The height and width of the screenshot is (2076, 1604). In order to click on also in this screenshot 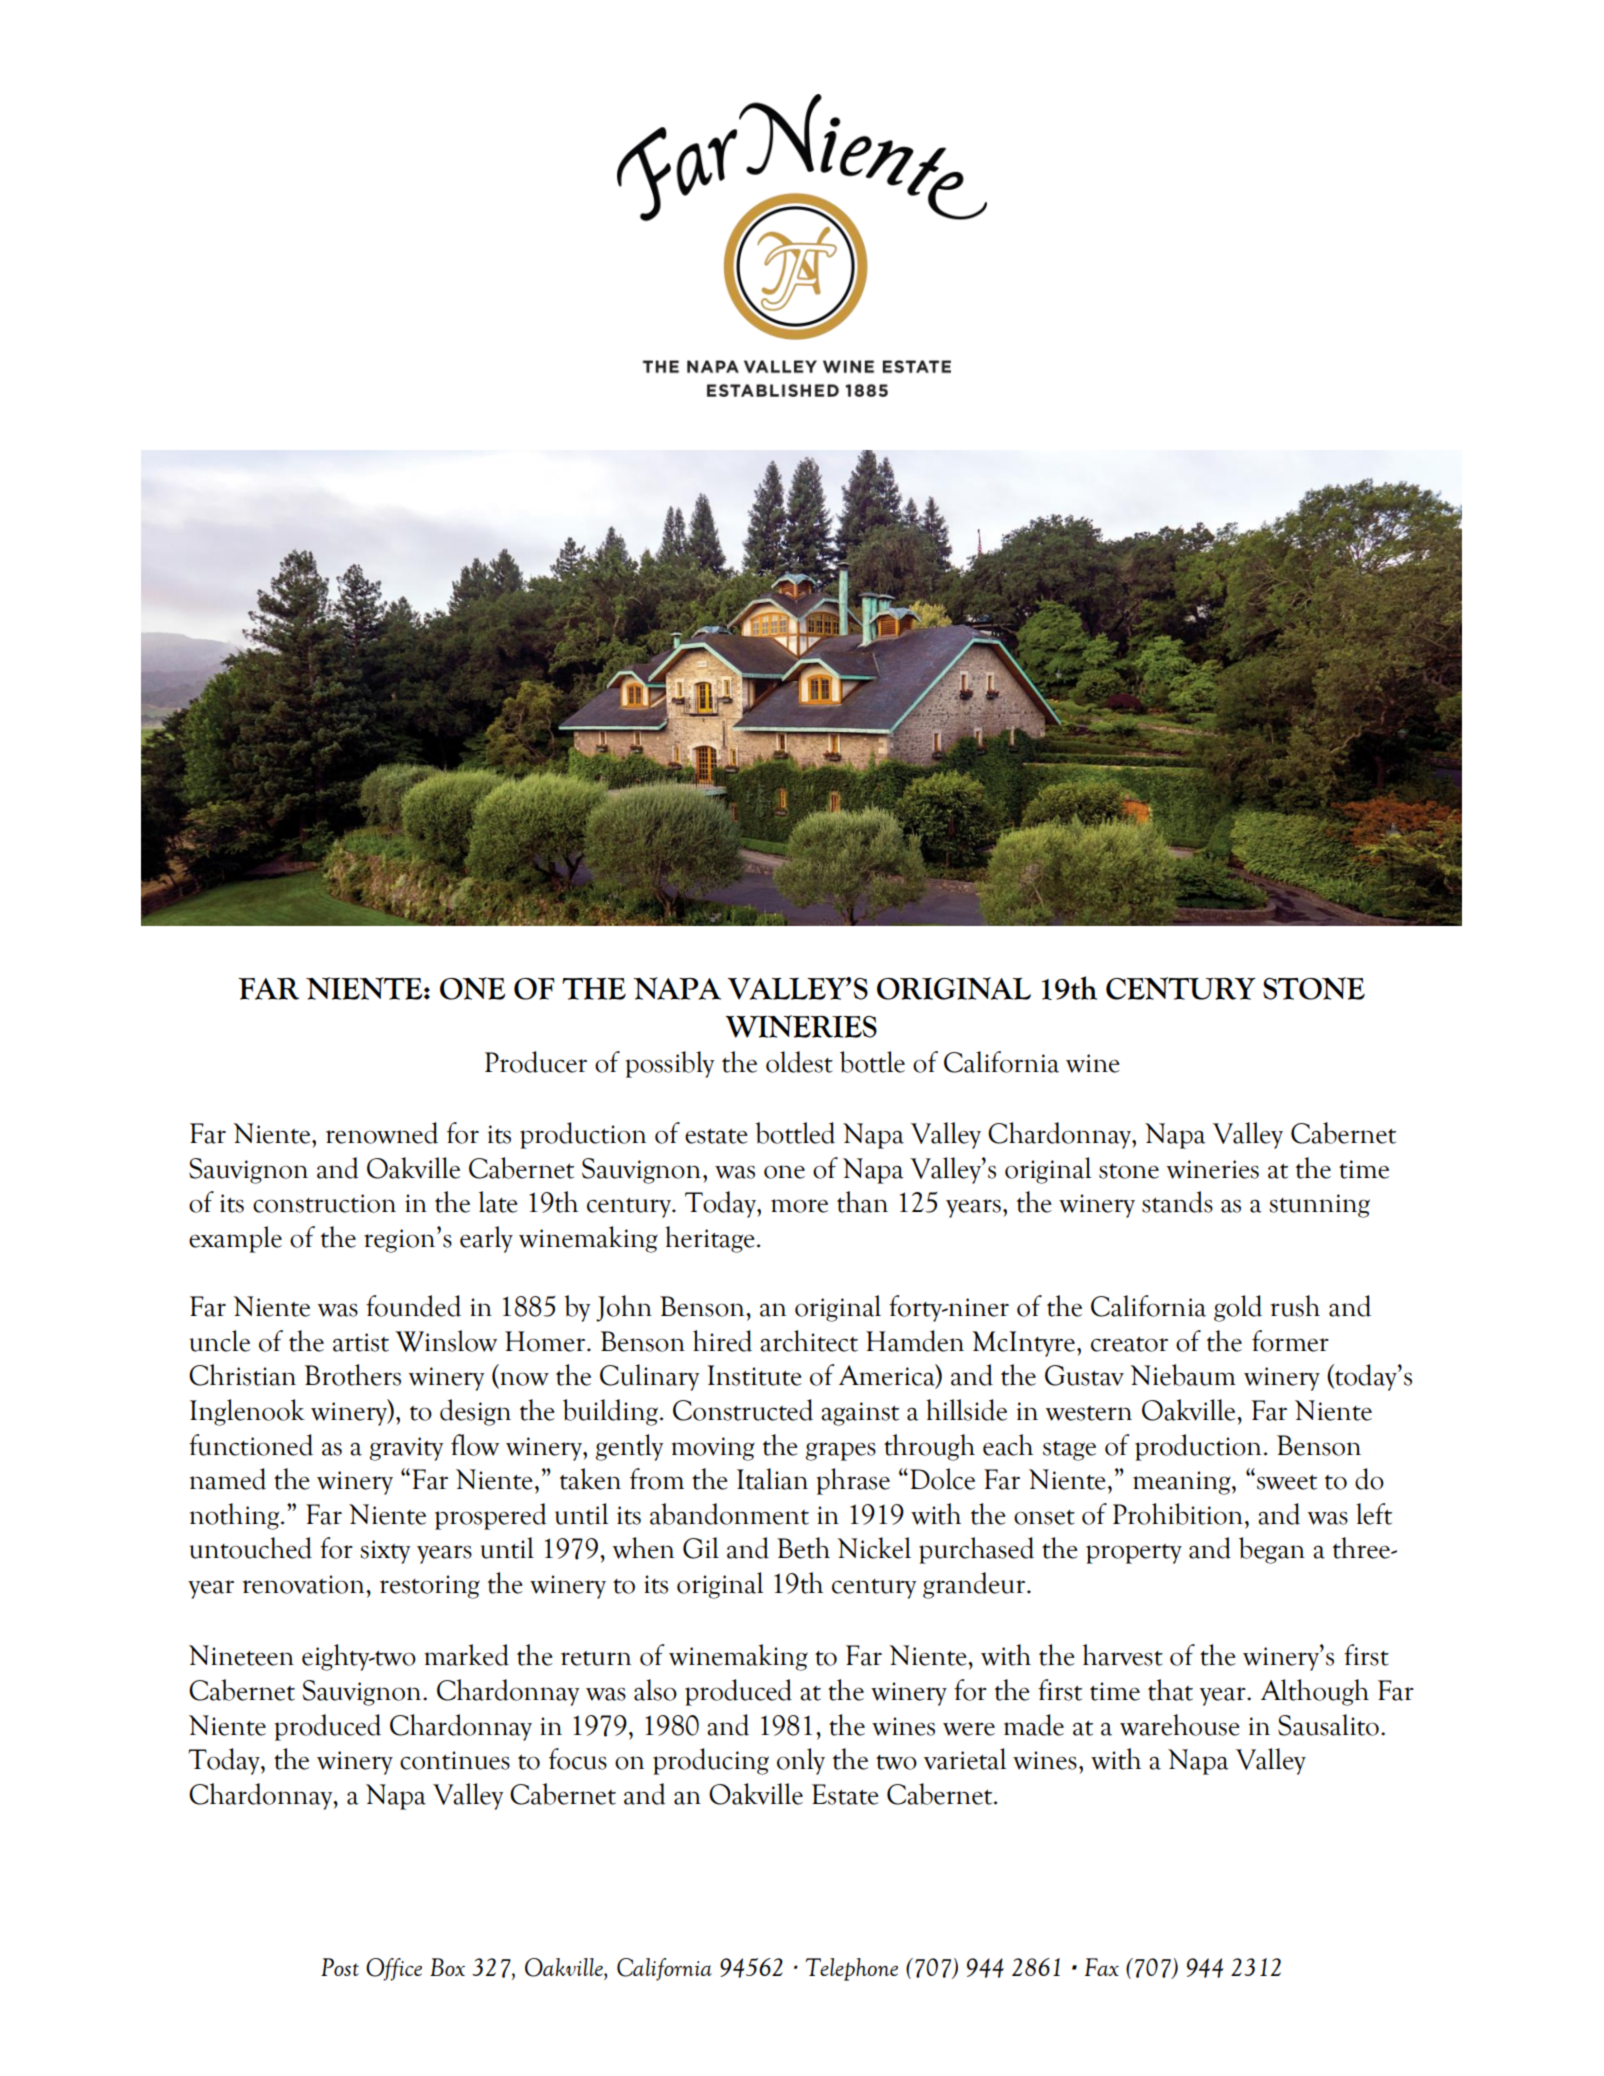, I will do `click(655, 1690)`.
